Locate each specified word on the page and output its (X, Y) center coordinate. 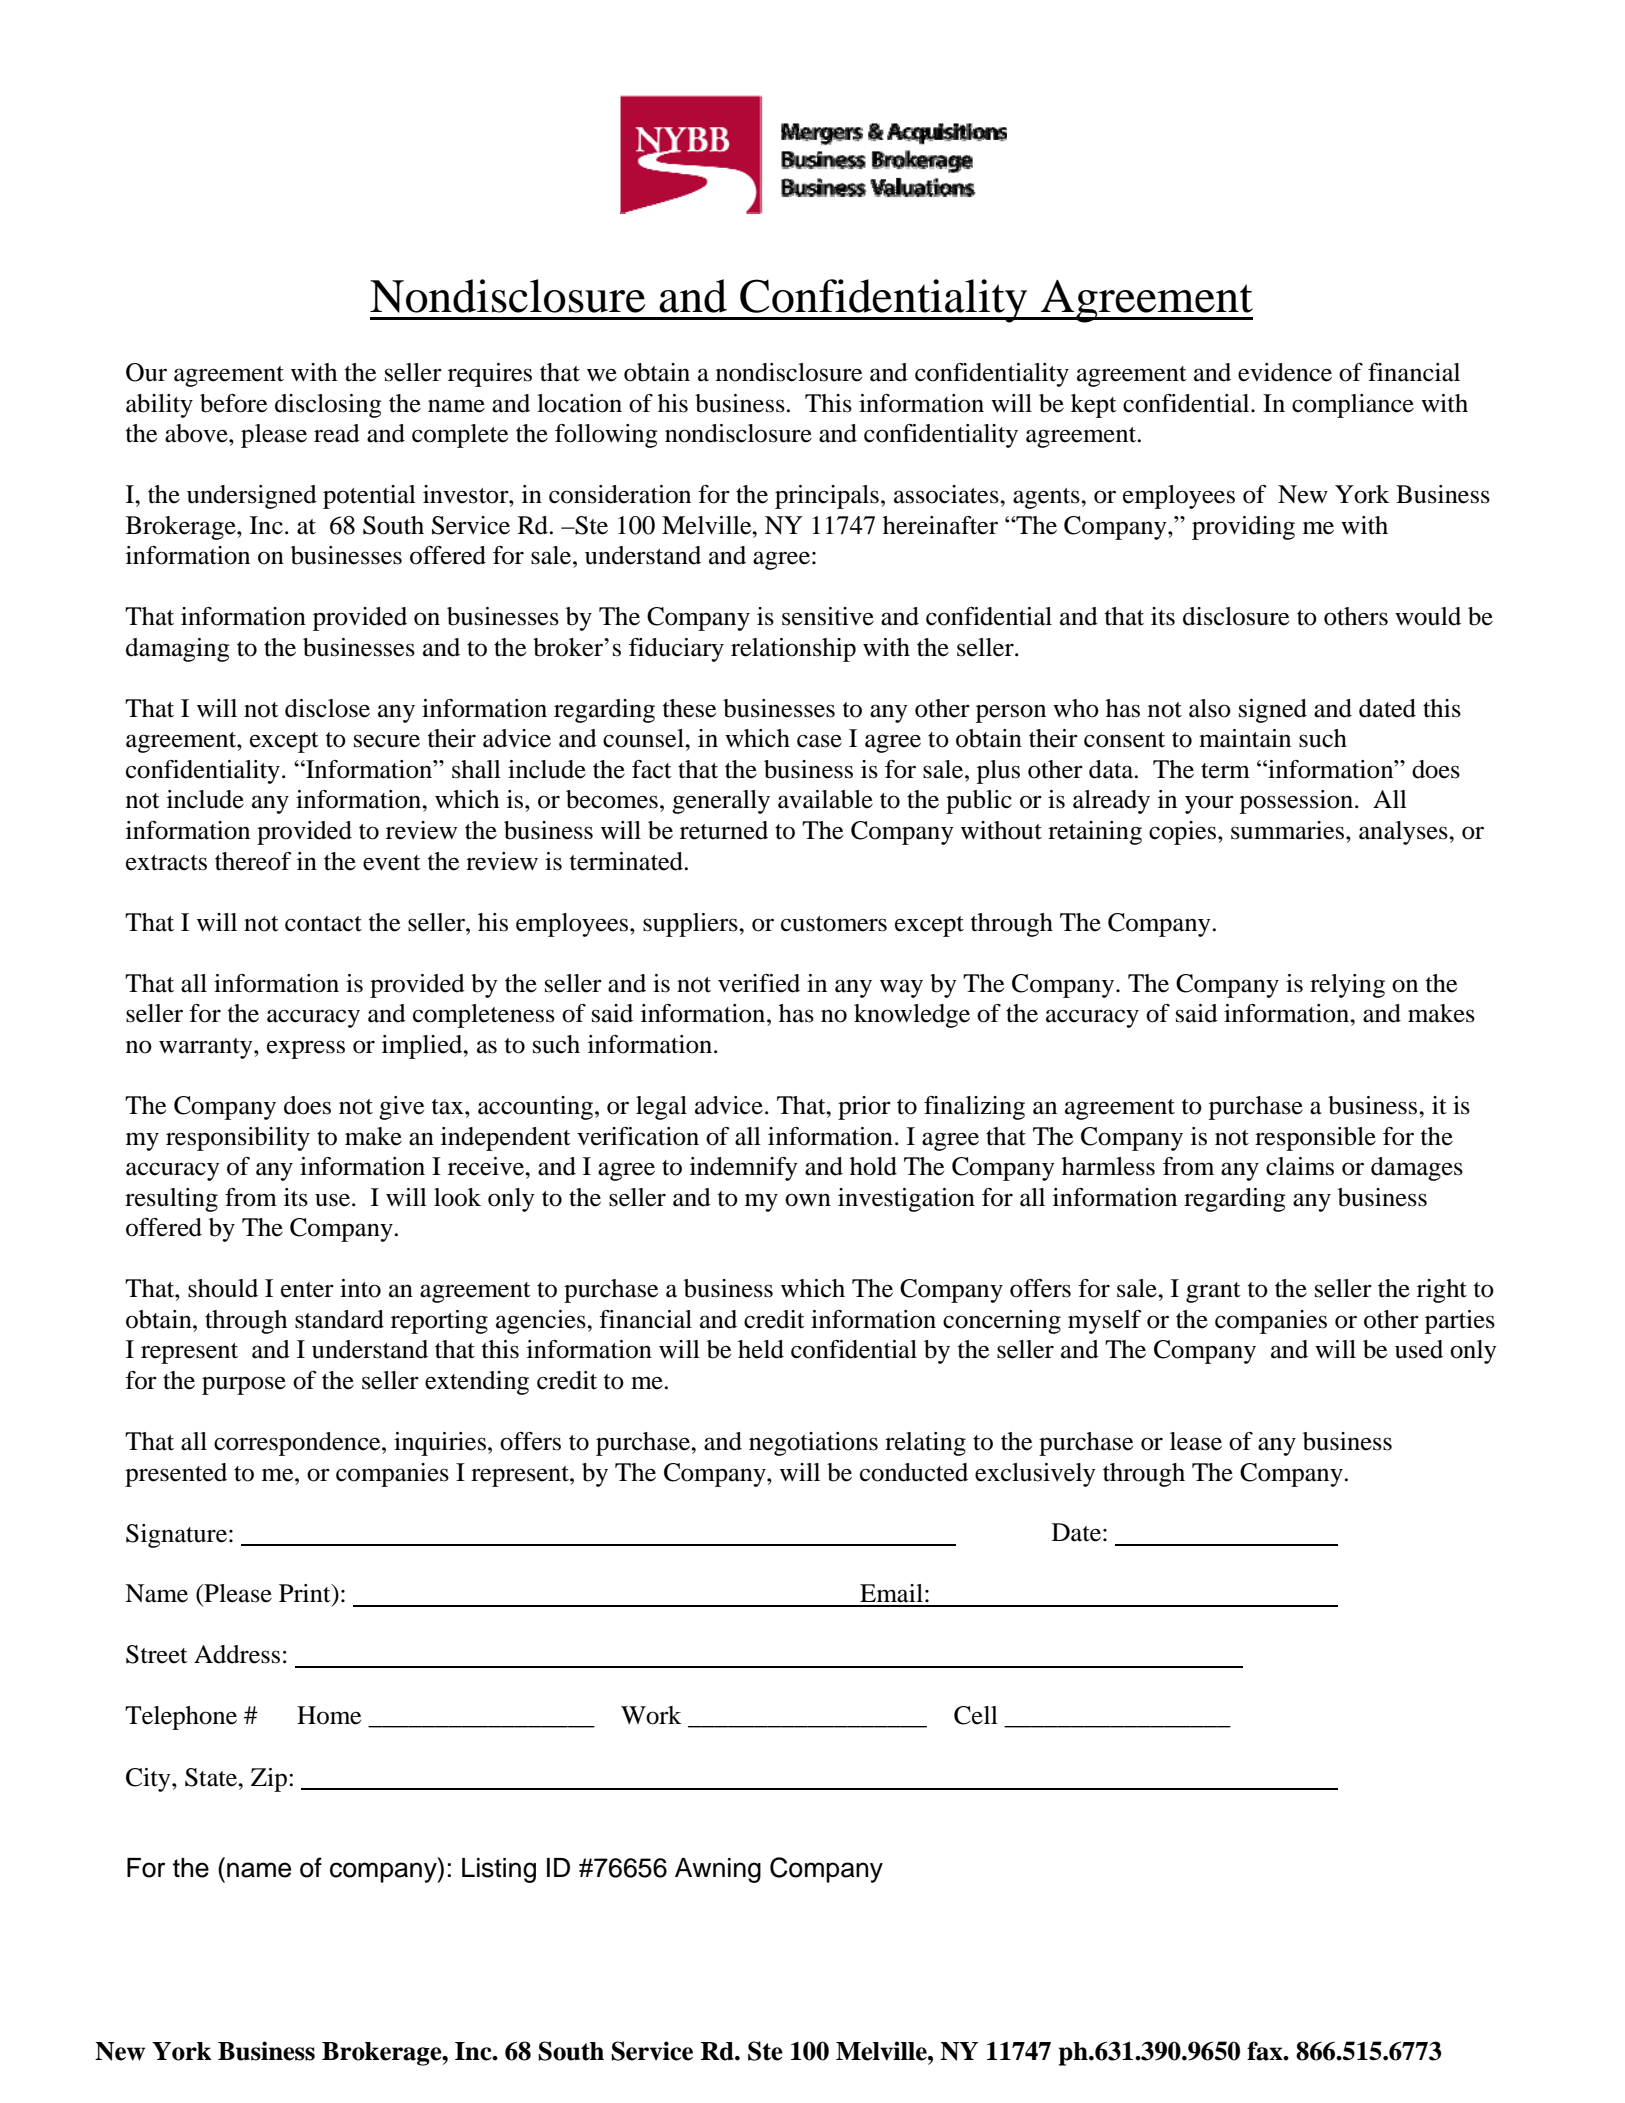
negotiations (813, 1444)
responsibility (238, 1139)
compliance (1353, 406)
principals (827, 497)
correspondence (298, 1444)
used (1419, 1349)
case (819, 741)
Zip (270, 1780)
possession (1298, 802)
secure (387, 741)
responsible (1315, 1139)
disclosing (328, 406)
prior (864, 1108)
